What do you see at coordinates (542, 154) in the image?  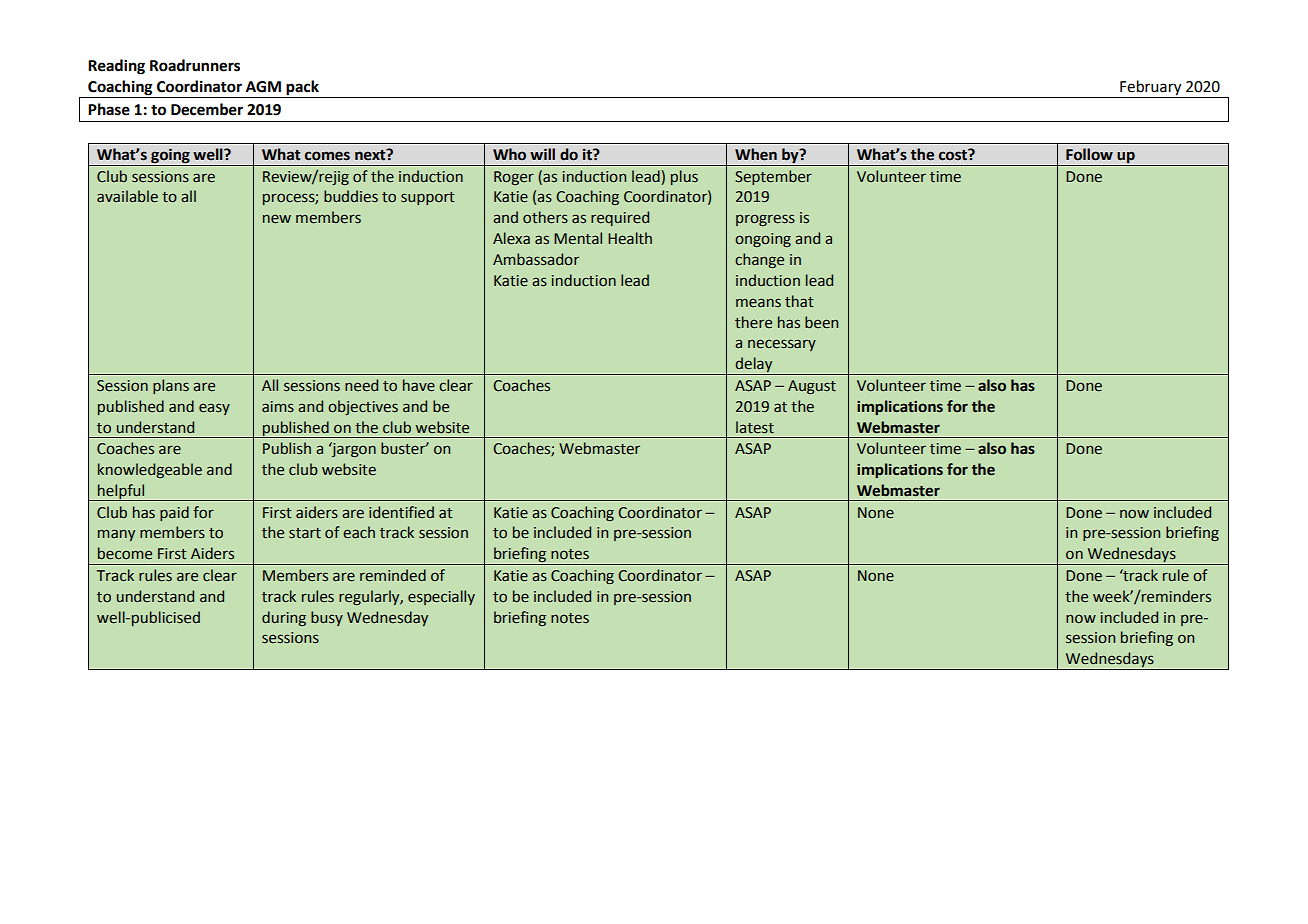 I see `will` at bounding box center [542, 154].
